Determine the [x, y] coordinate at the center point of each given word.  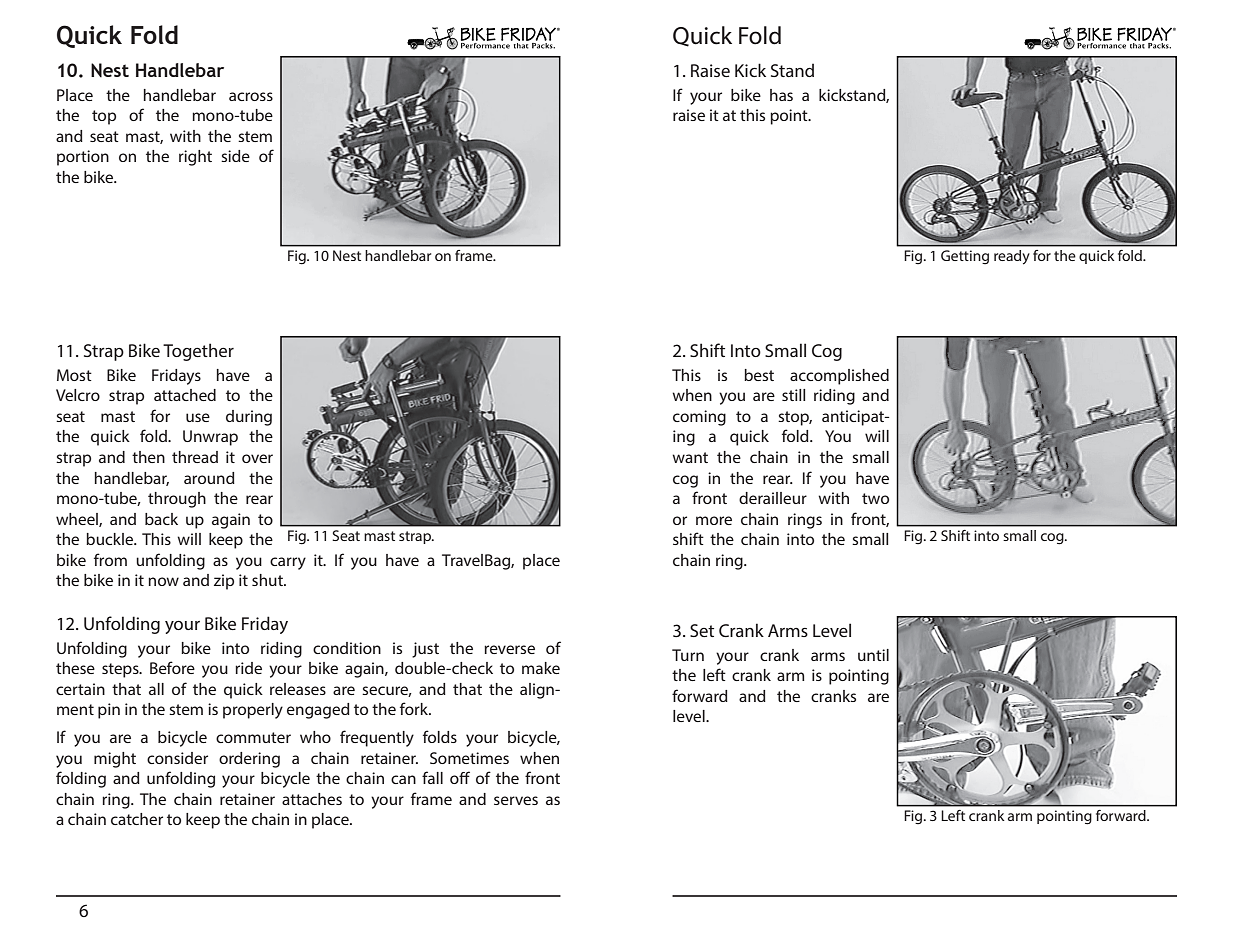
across [251, 96]
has [781, 95]
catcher [137, 819]
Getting [965, 257]
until [873, 655]
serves [516, 800]
